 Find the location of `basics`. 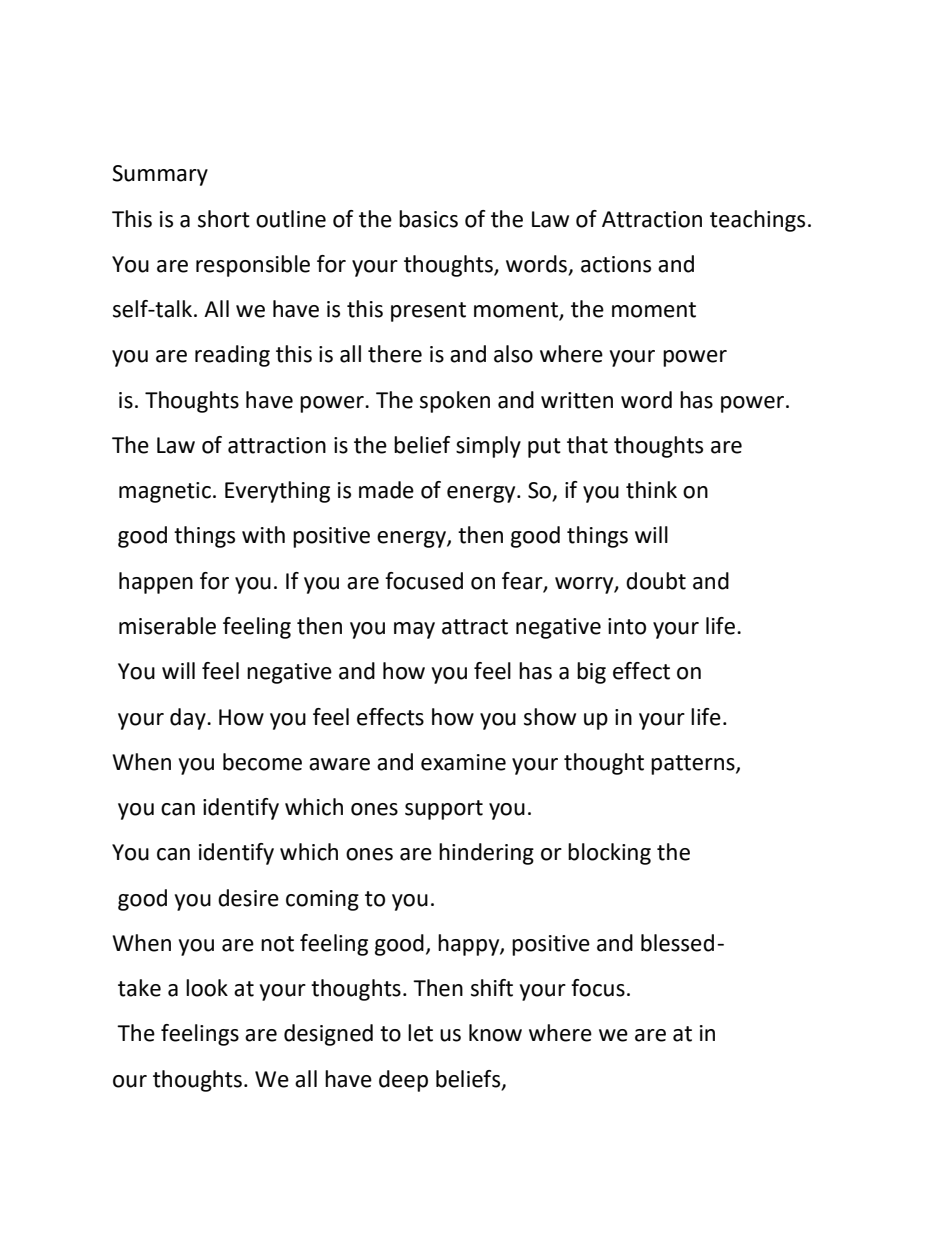

basics is located at coordinates (428, 219).
